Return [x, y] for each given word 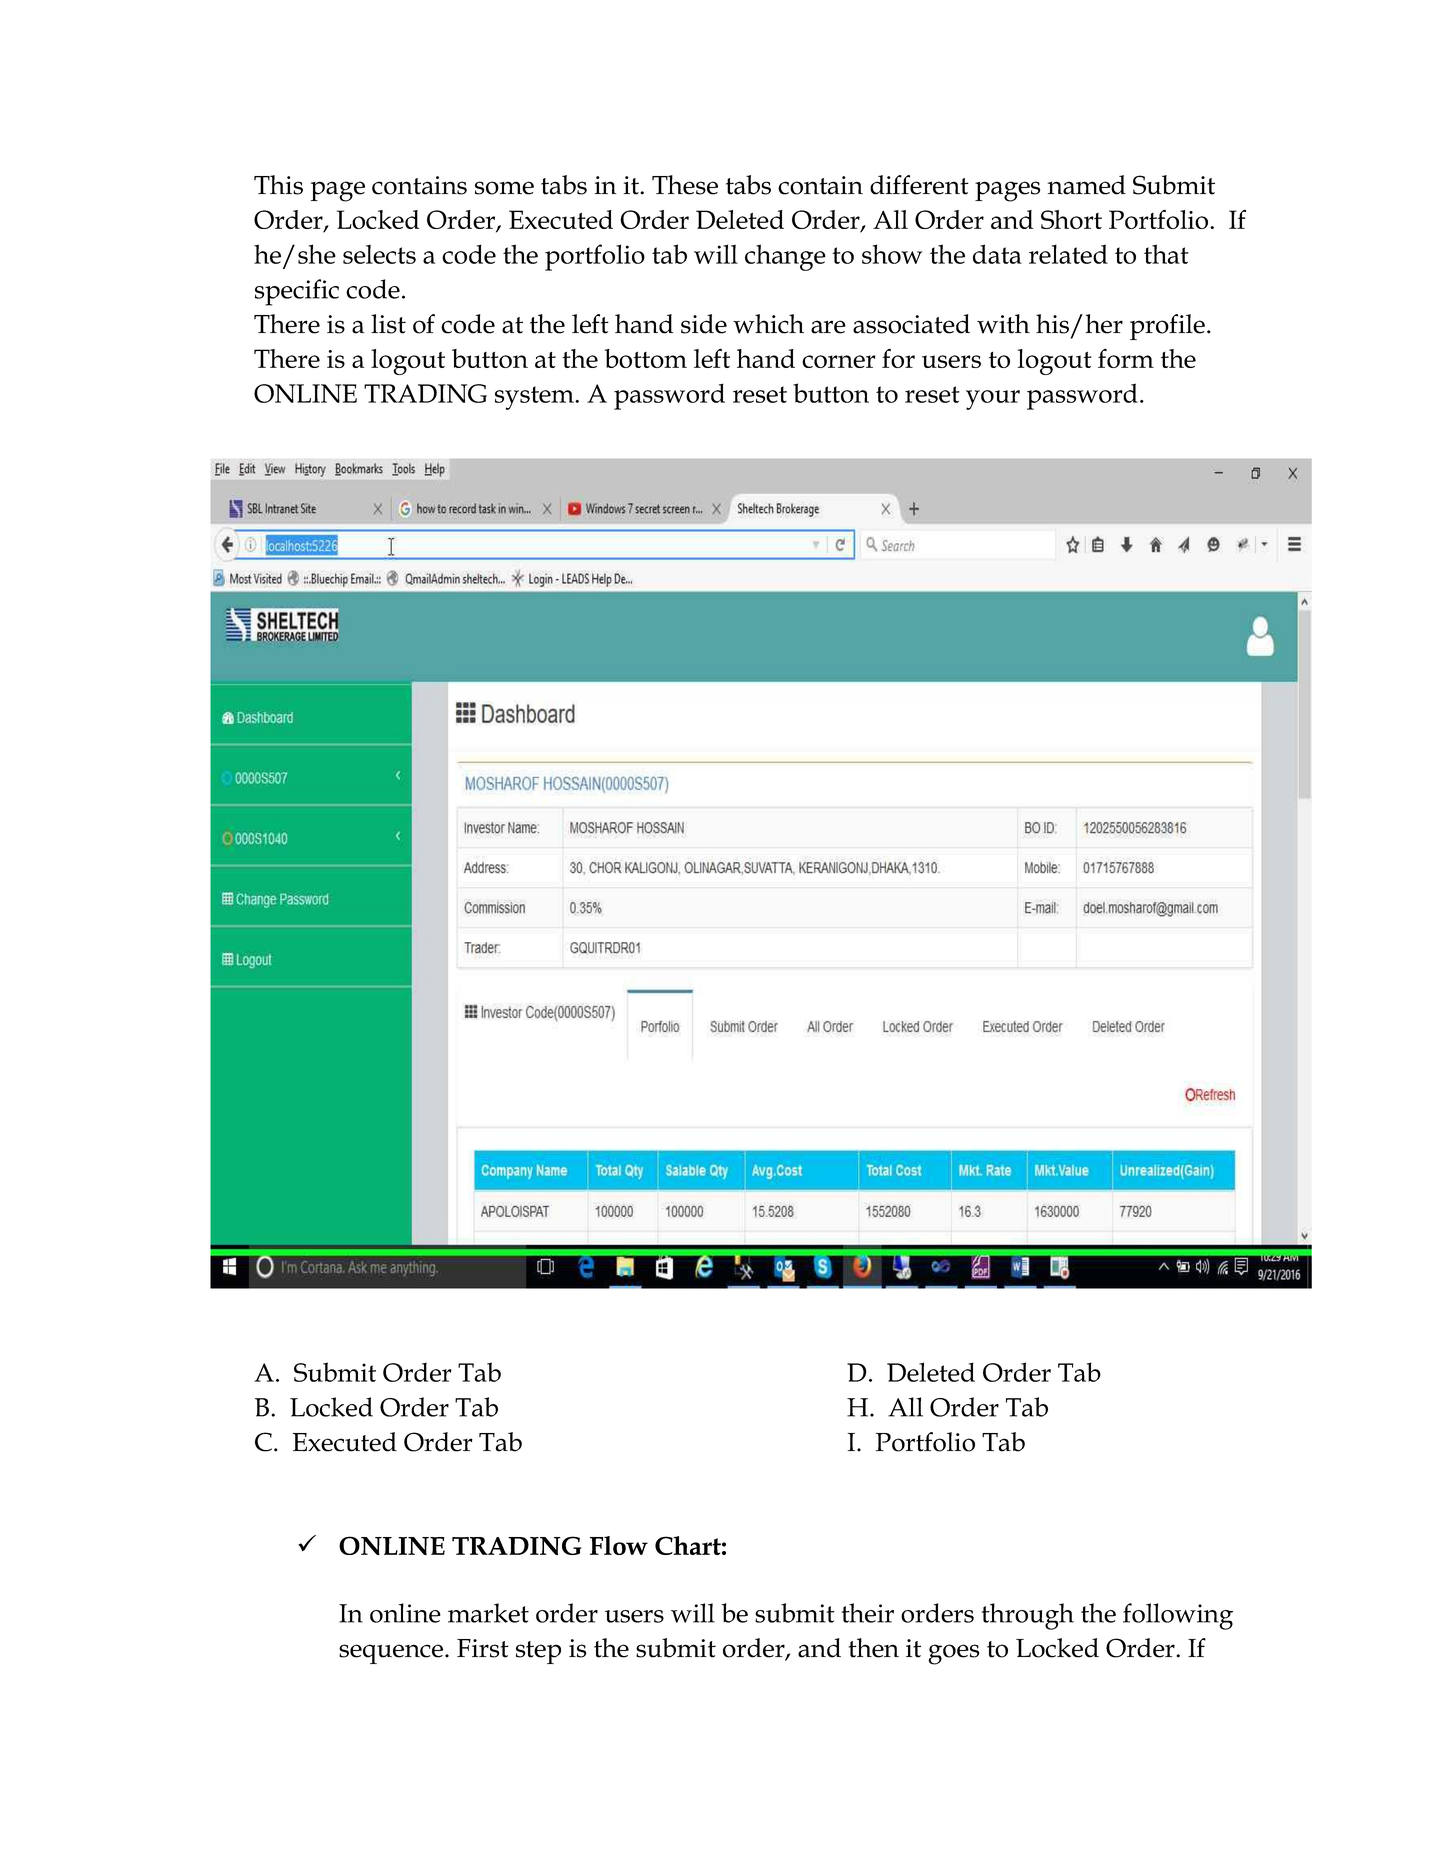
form [1126, 358]
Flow [619, 1545]
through [1027, 1616]
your [993, 400]
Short [1071, 219]
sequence [392, 1654]
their [867, 1613]
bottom [646, 358]
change [785, 257]
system [535, 398]
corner [839, 361]
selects [379, 254]
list [388, 324]
